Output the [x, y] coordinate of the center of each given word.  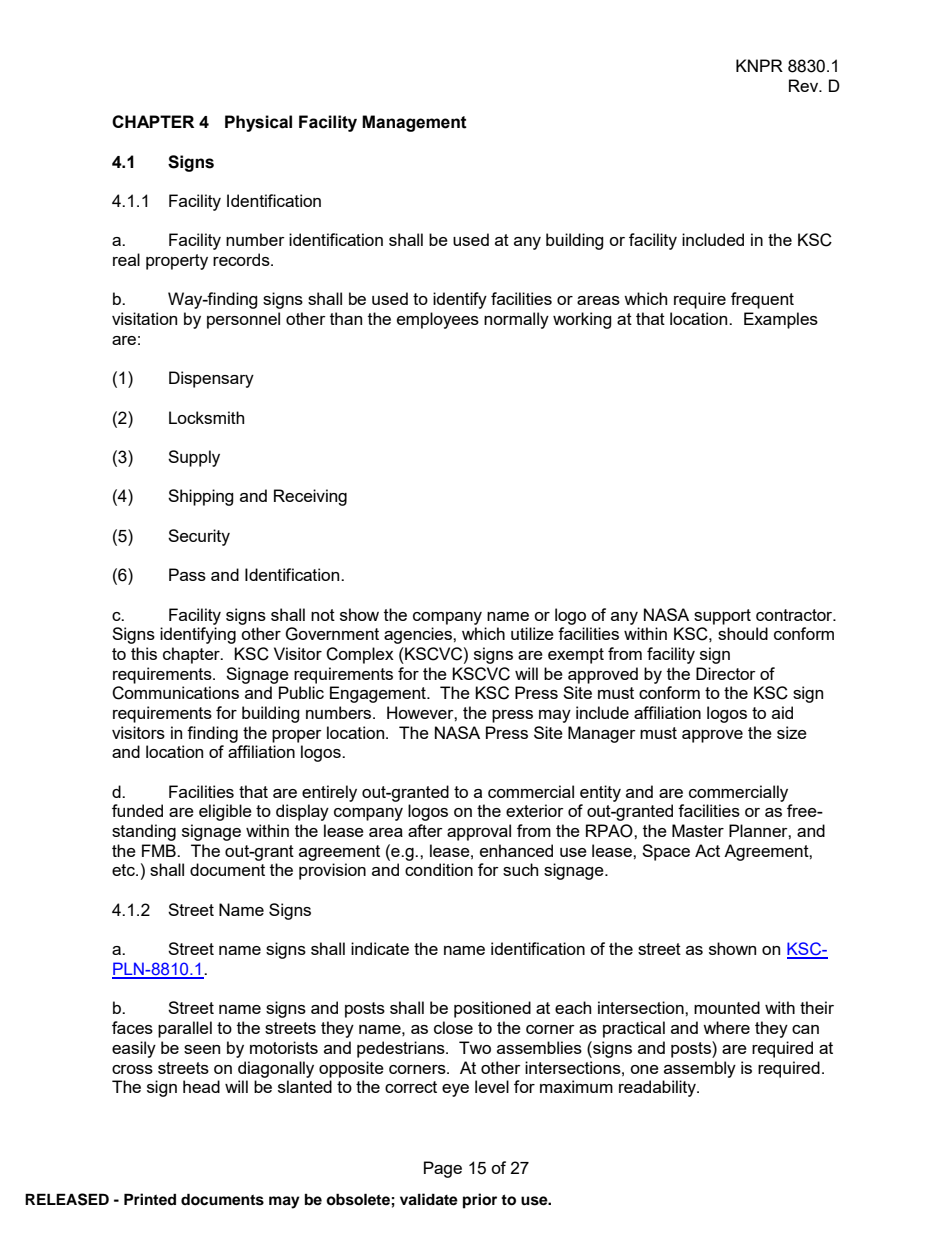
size [792, 732]
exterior [535, 810]
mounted [727, 1007]
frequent [762, 300]
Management [414, 123]
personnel [243, 320]
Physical [258, 123]
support [722, 617]
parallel [185, 1029]
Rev [805, 85]
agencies [419, 635]
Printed [150, 1199]
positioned [492, 1009]
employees [438, 320]
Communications [175, 693]
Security [199, 537]
